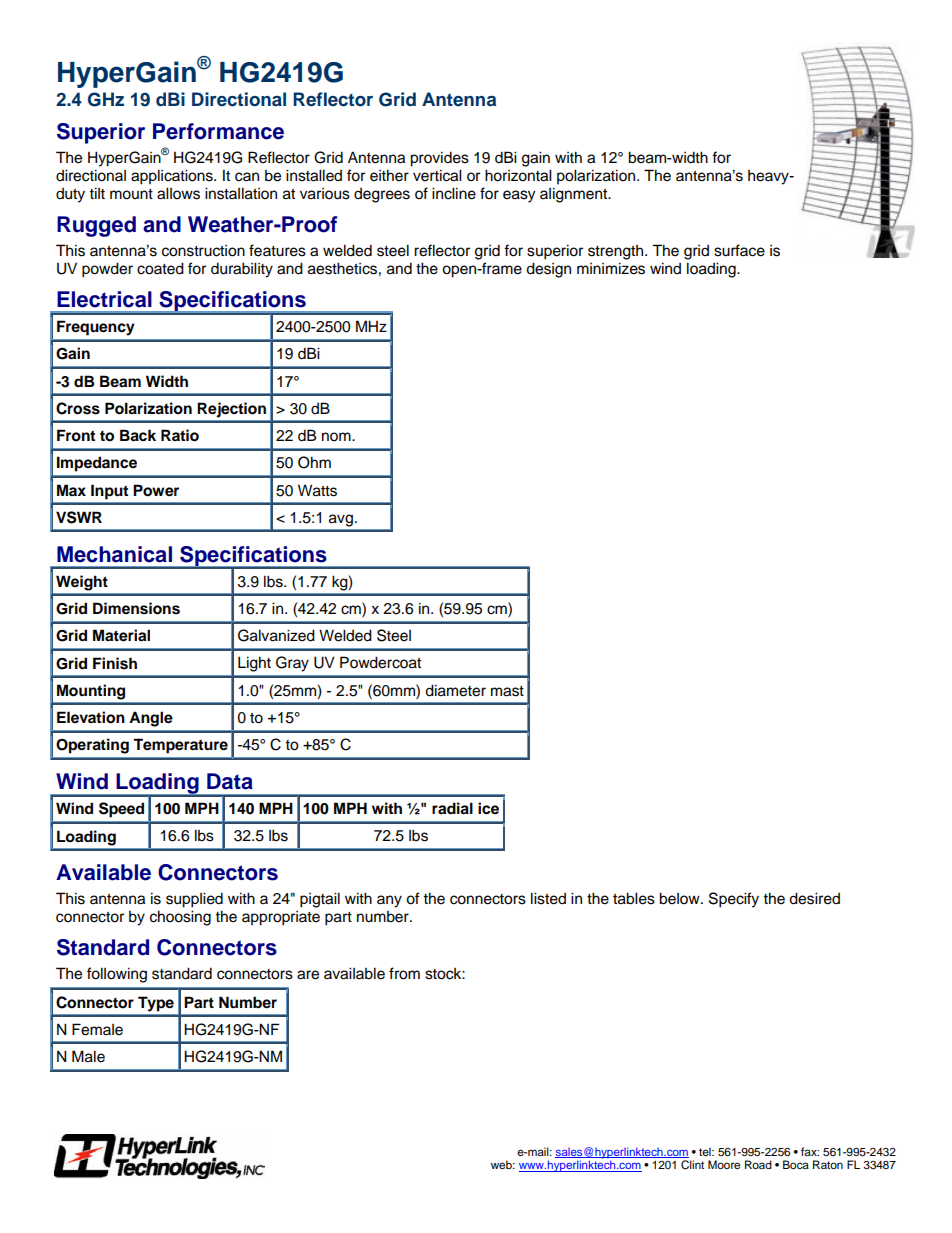  I want to click on Type, so click(156, 1004).
